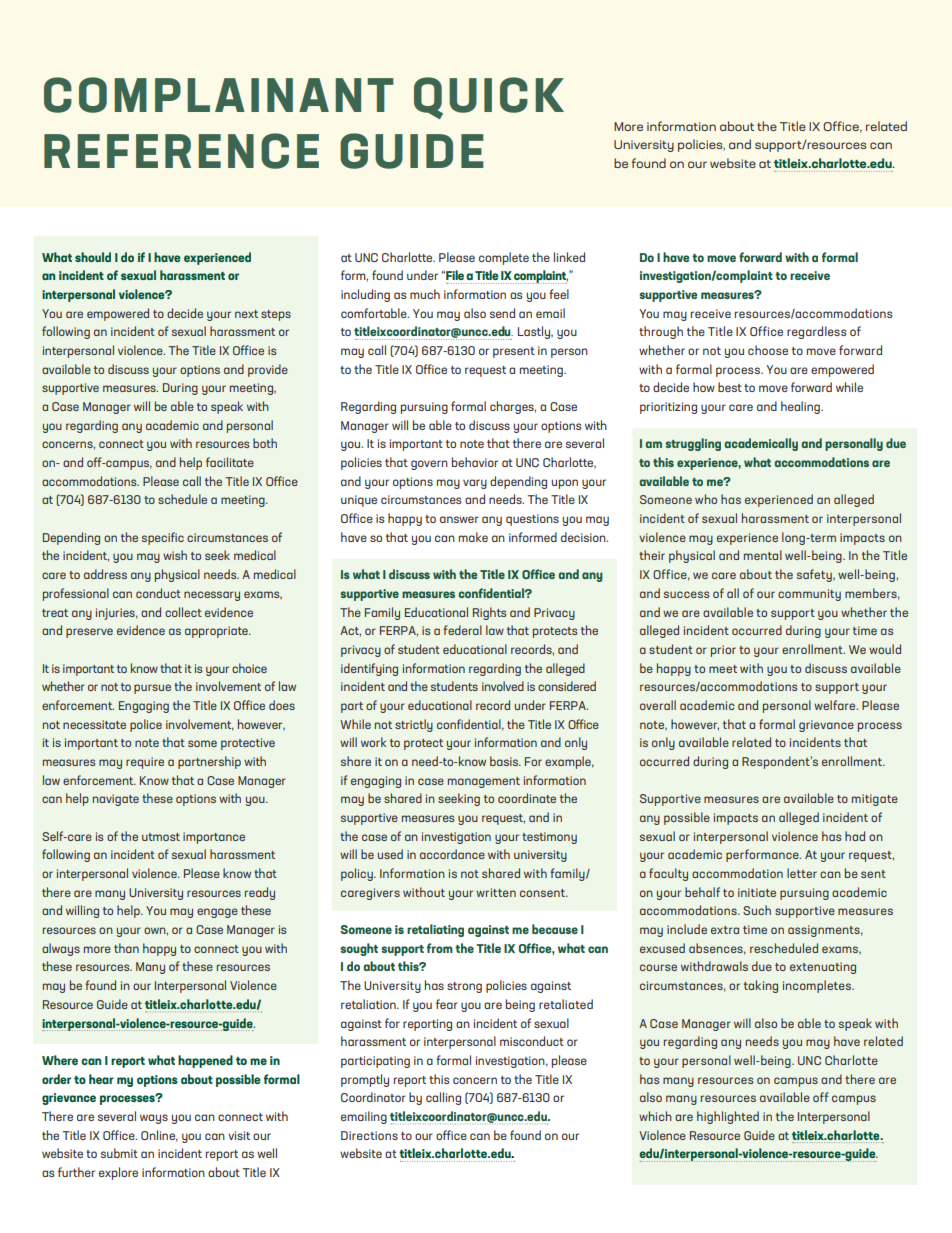  Describe the element at coordinates (369, 1135) in the image. I see `Directions` at that location.
